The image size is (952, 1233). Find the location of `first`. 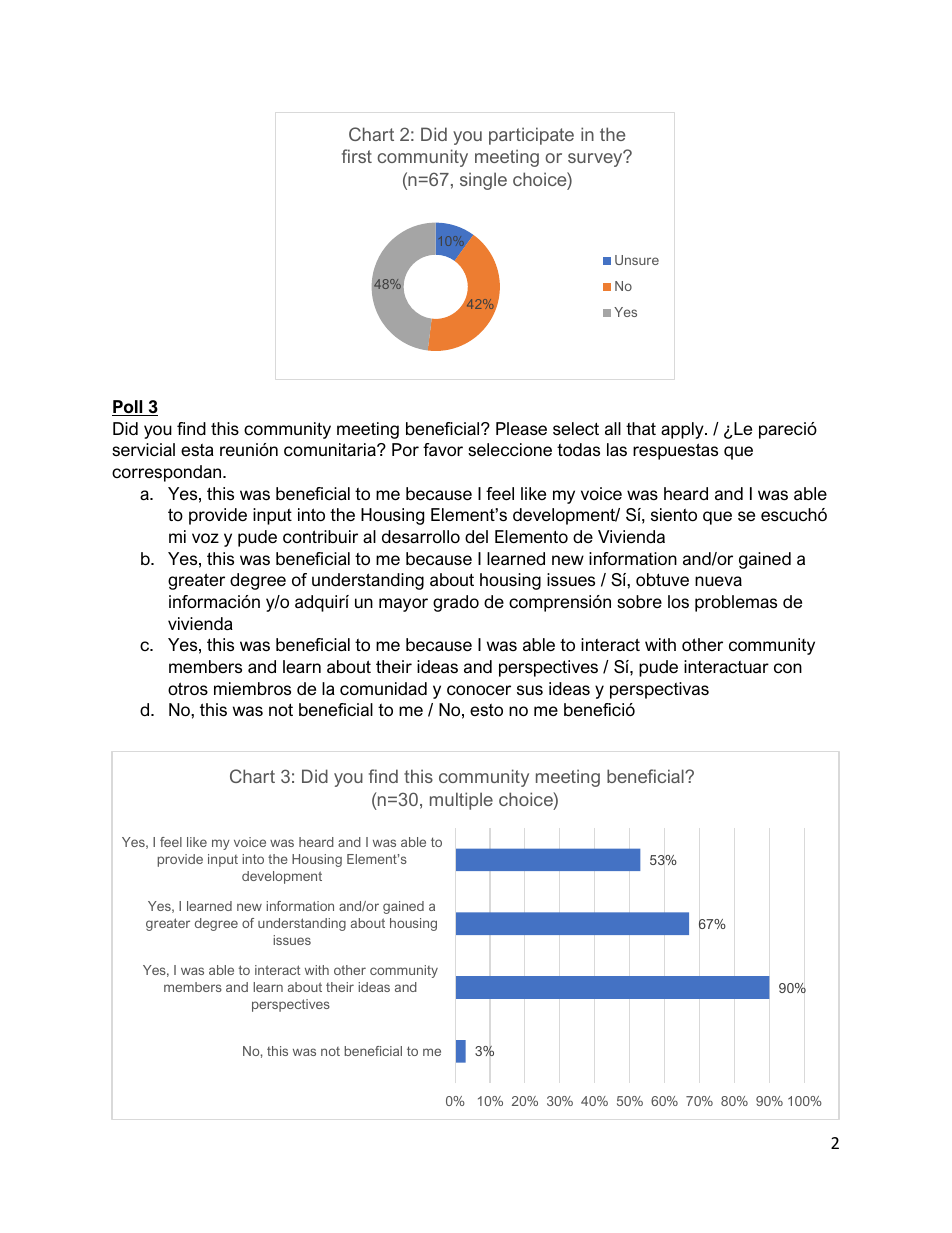

first is located at coordinates (357, 156).
